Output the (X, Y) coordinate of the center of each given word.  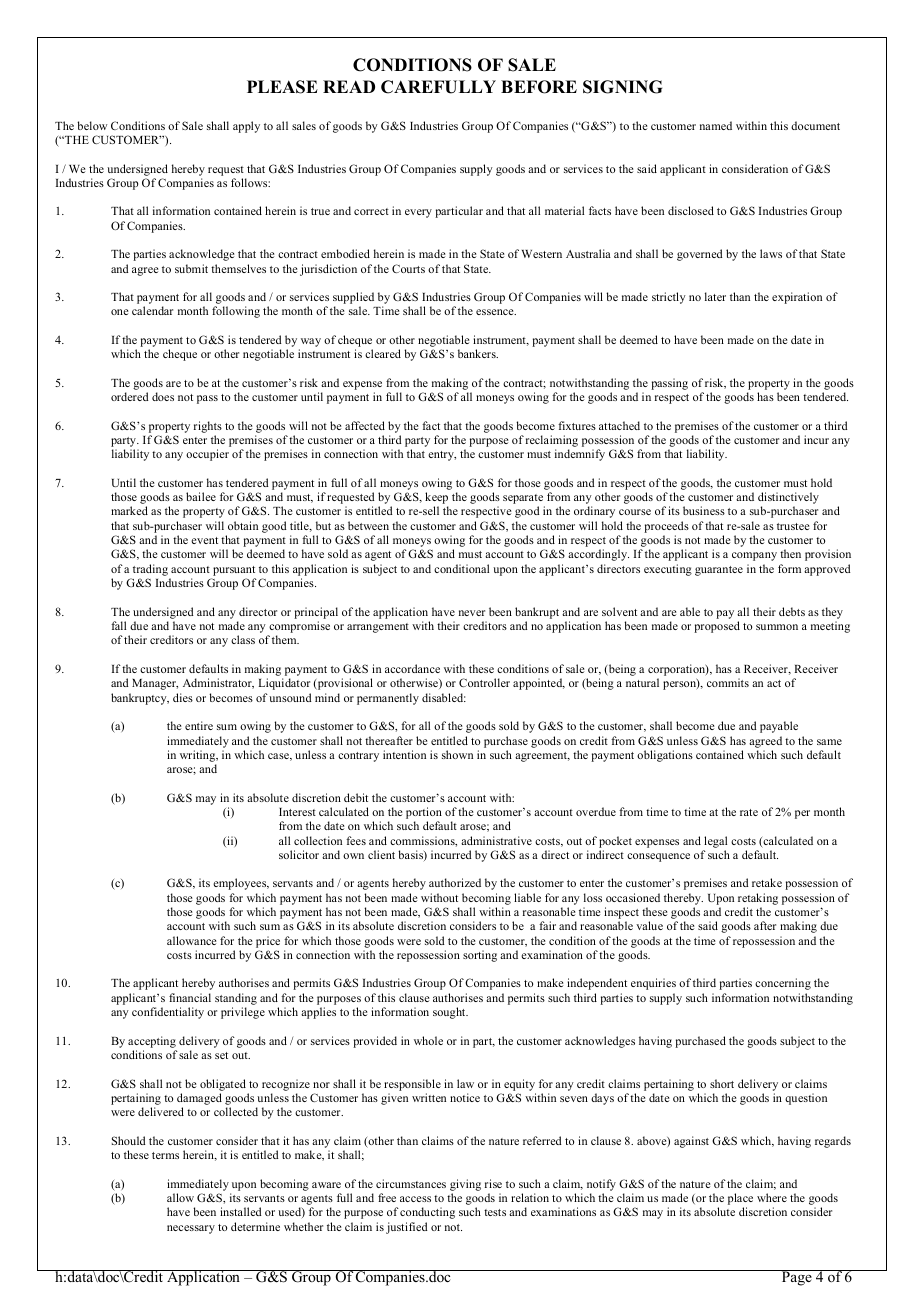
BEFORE (539, 87)
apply (246, 127)
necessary (191, 1229)
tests (495, 1212)
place (740, 1200)
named (716, 125)
